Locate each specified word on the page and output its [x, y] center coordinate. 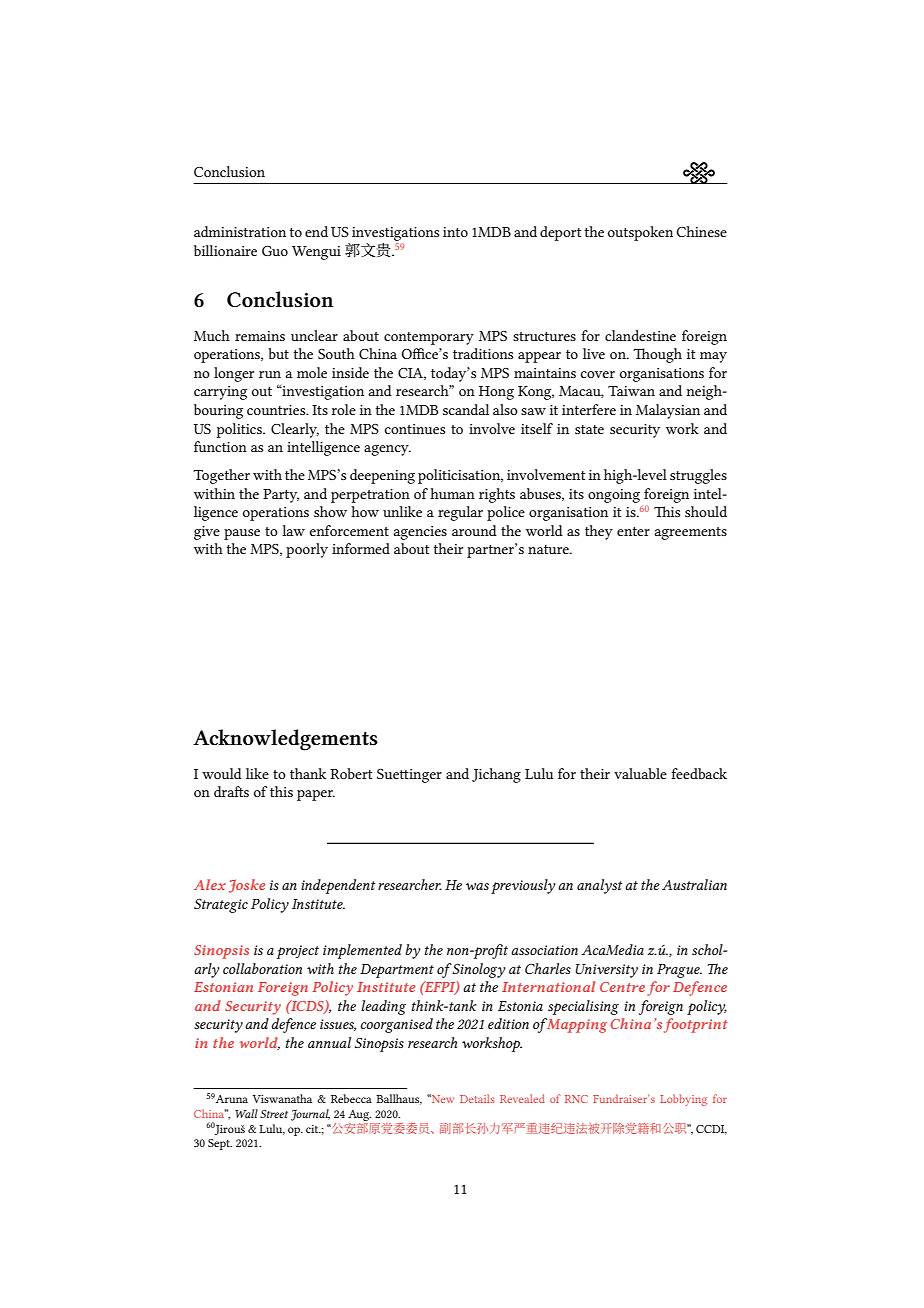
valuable [640, 773]
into [455, 232]
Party [281, 496]
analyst [599, 886]
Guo [275, 251]
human [452, 493]
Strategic [221, 906]
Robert [351, 773]
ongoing [614, 496]
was [477, 886]
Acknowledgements [285, 740]
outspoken [640, 233]
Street [274, 1114]
